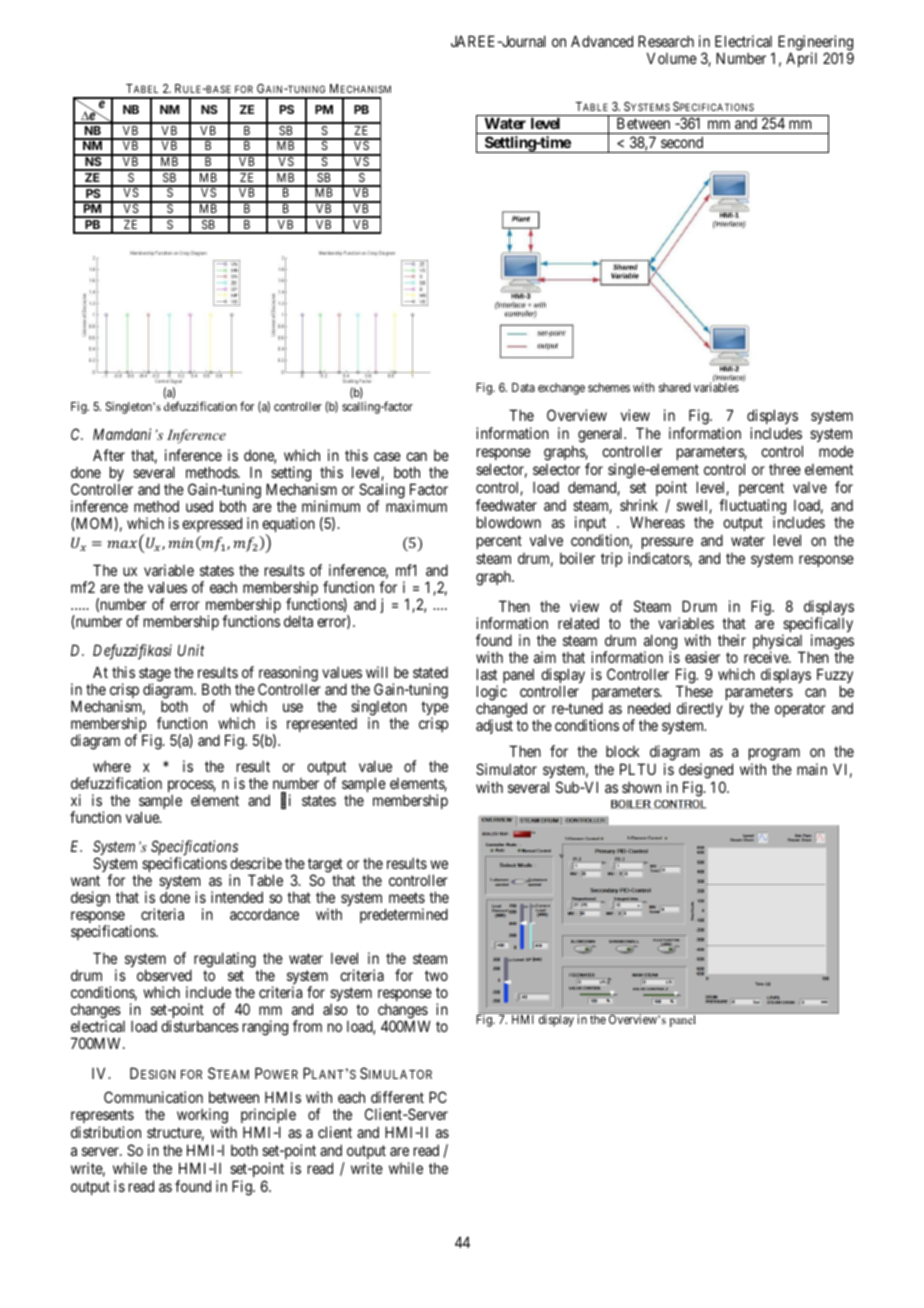 The height and width of the screenshot is (1308, 924). Describe the element at coordinates (523, 387) in the screenshot. I see `Data` at that location.
